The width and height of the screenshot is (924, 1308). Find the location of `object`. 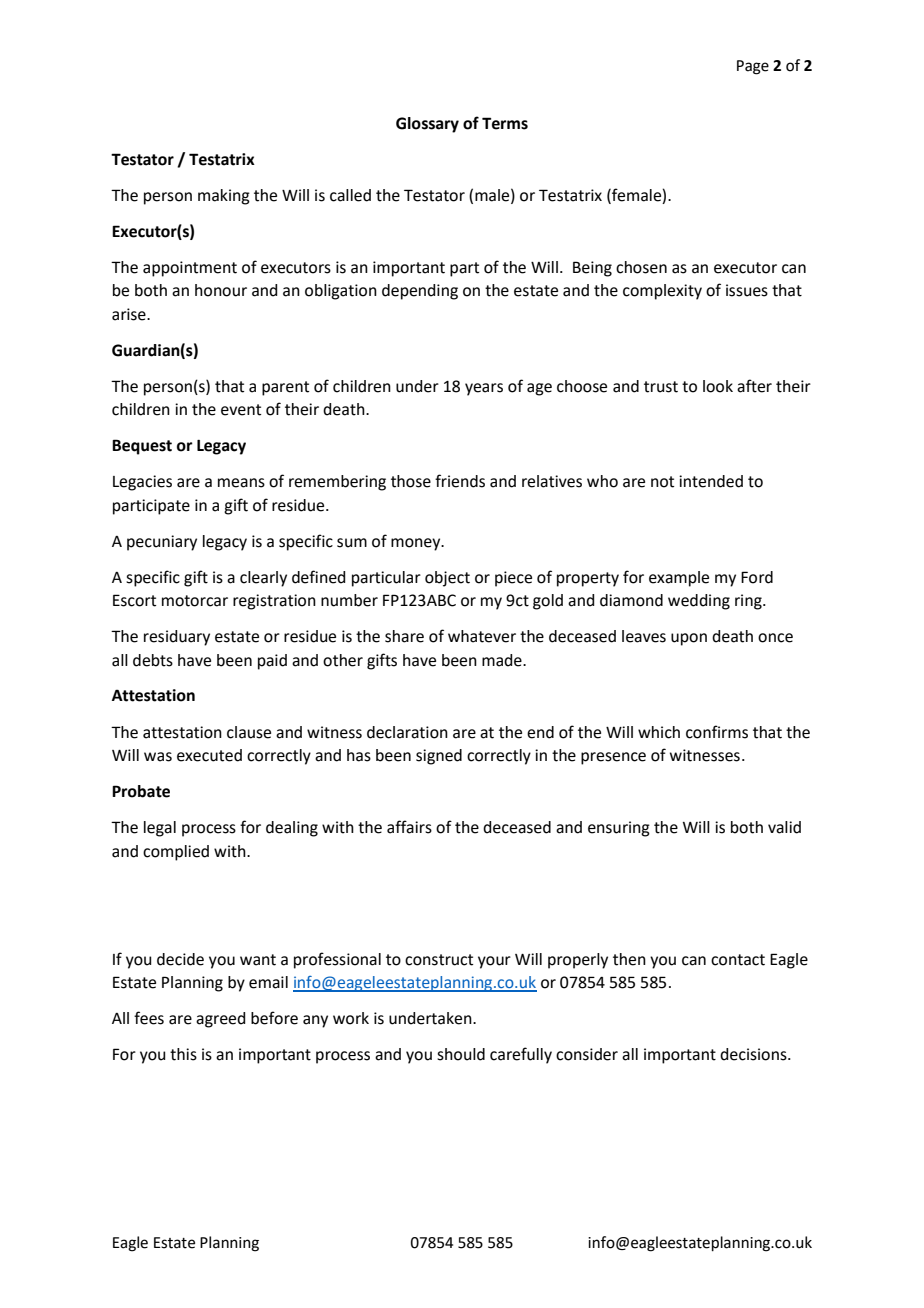

object is located at coordinates (447, 579).
